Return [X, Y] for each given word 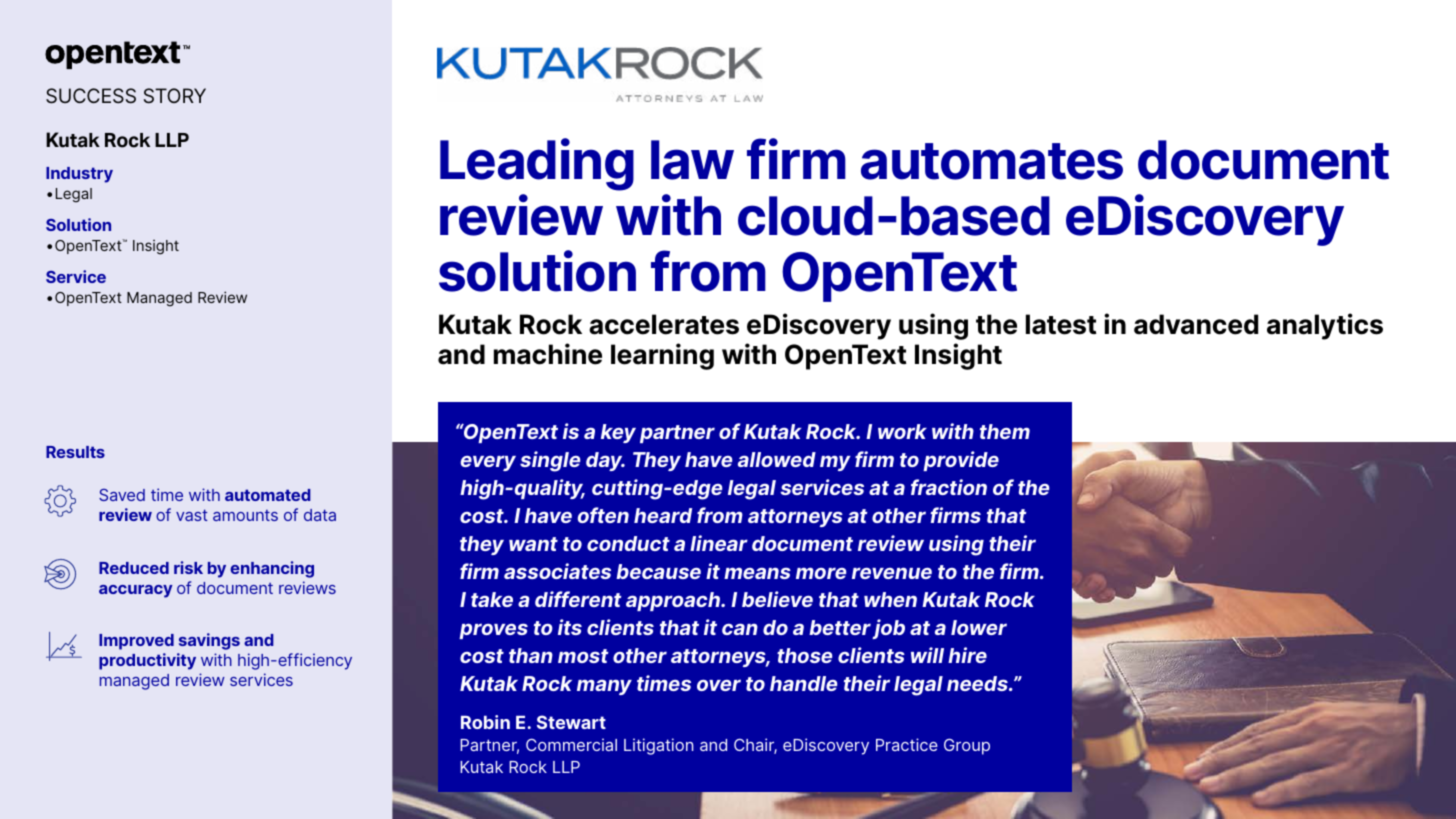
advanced [1196, 324]
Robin [485, 722]
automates [992, 161]
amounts [245, 515]
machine [548, 354]
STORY [175, 96]
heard [663, 515]
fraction [949, 487]
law [692, 160]
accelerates [664, 324]
